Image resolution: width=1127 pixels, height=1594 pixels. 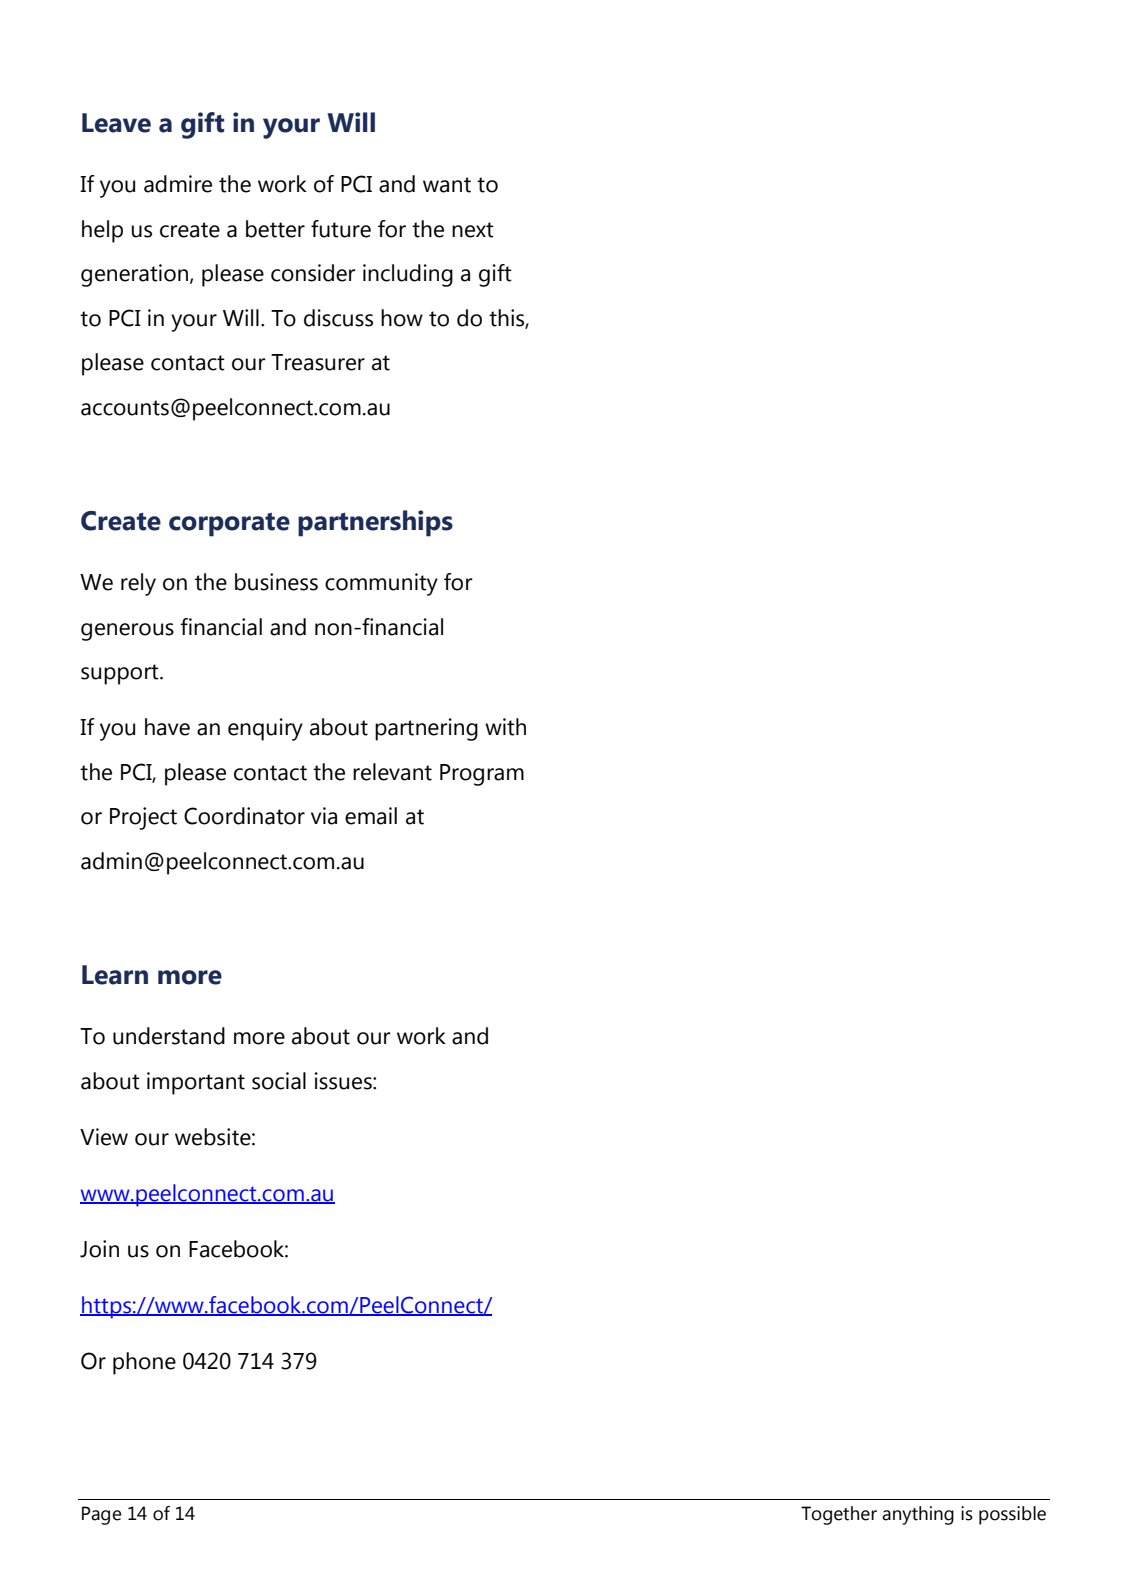 I want to click on Program, so click(x=482, y=775).
